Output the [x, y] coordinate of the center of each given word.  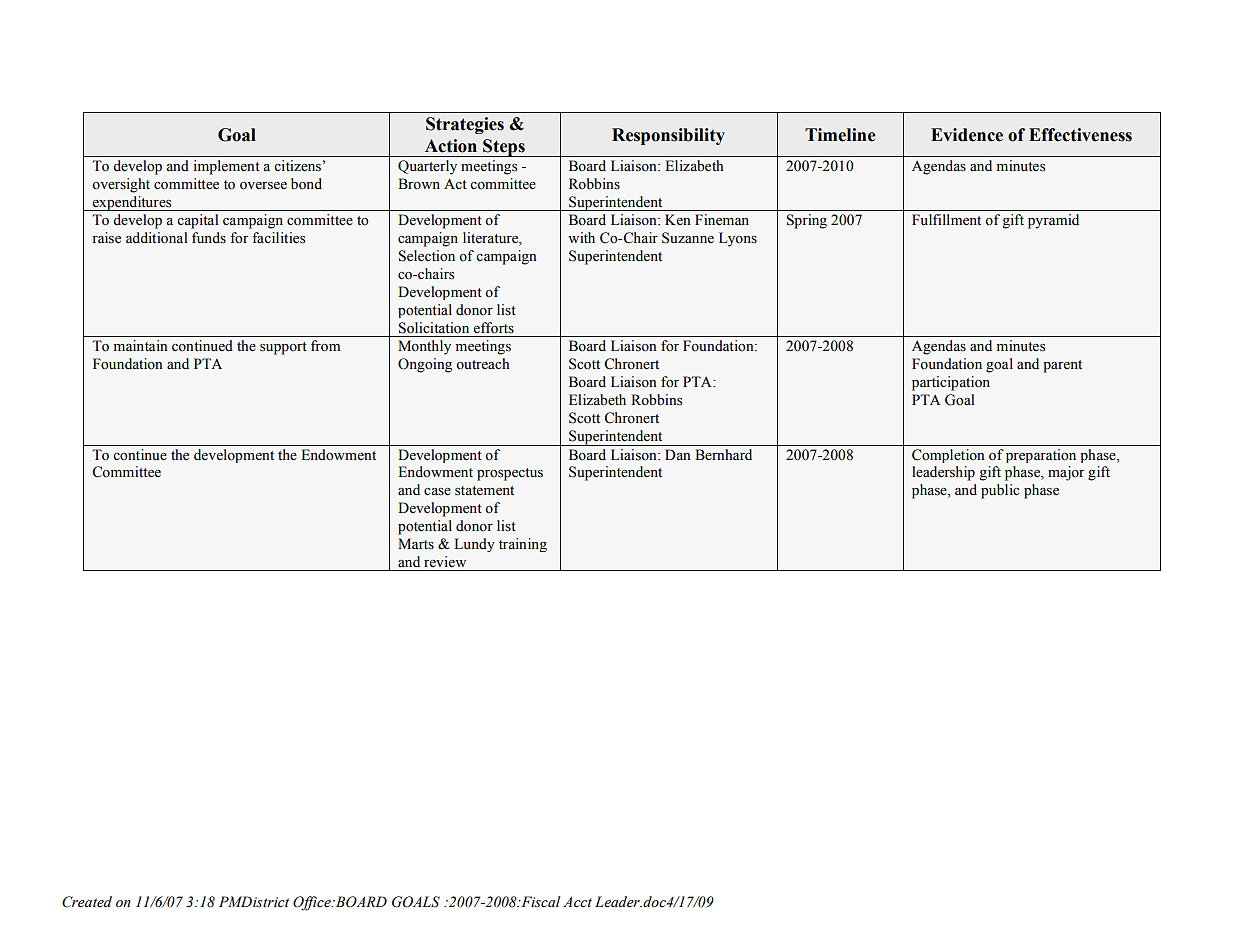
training [523, 545]
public [1000, 491]
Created [87, 902]
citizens [297, 166]
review [445, 561]
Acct [577, 902]
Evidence [967, 135]
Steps [504, 148]
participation [951, 383]
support [283, 348]
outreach [482, 363]
